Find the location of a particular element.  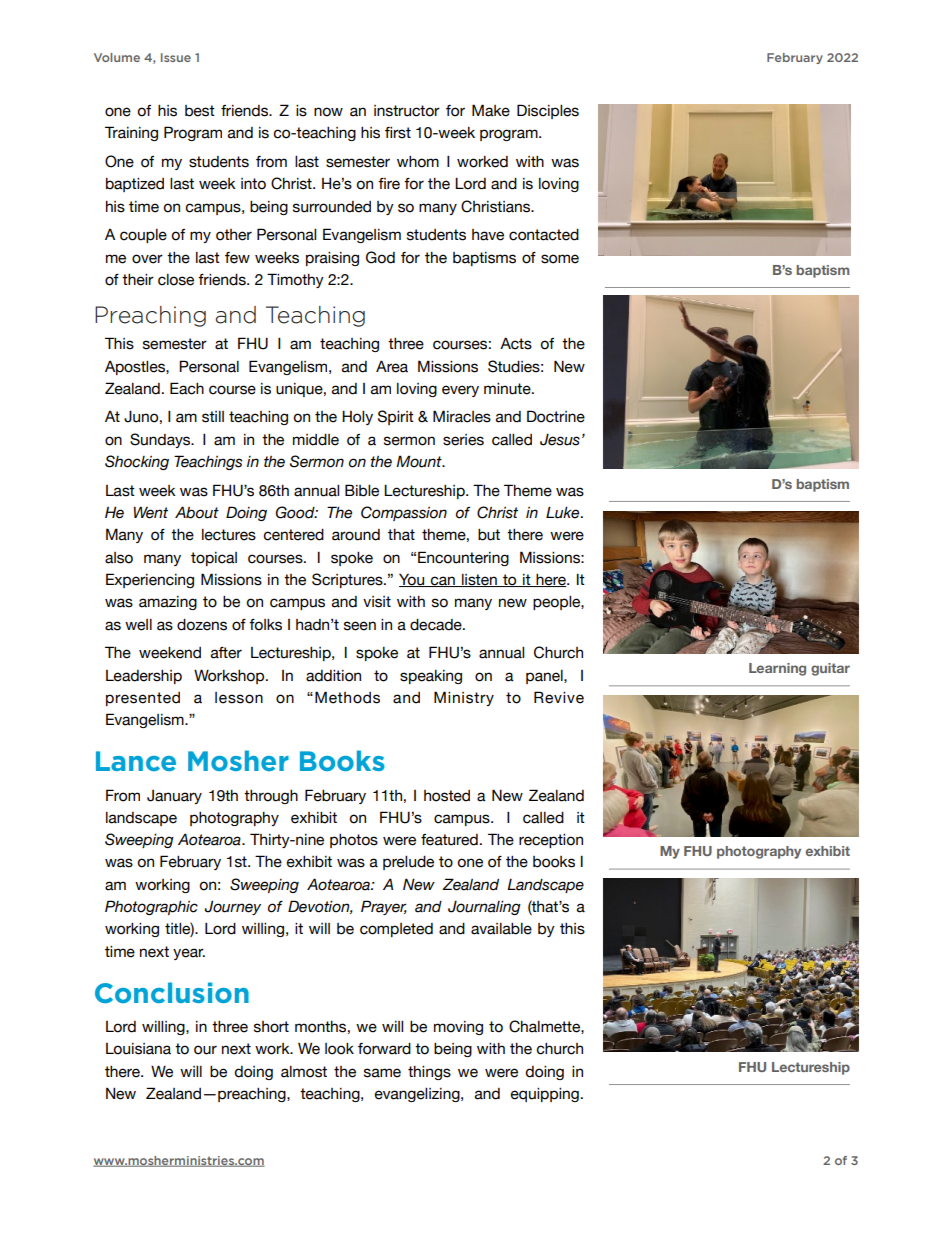

instructor is located at coordinates (407, 111).
